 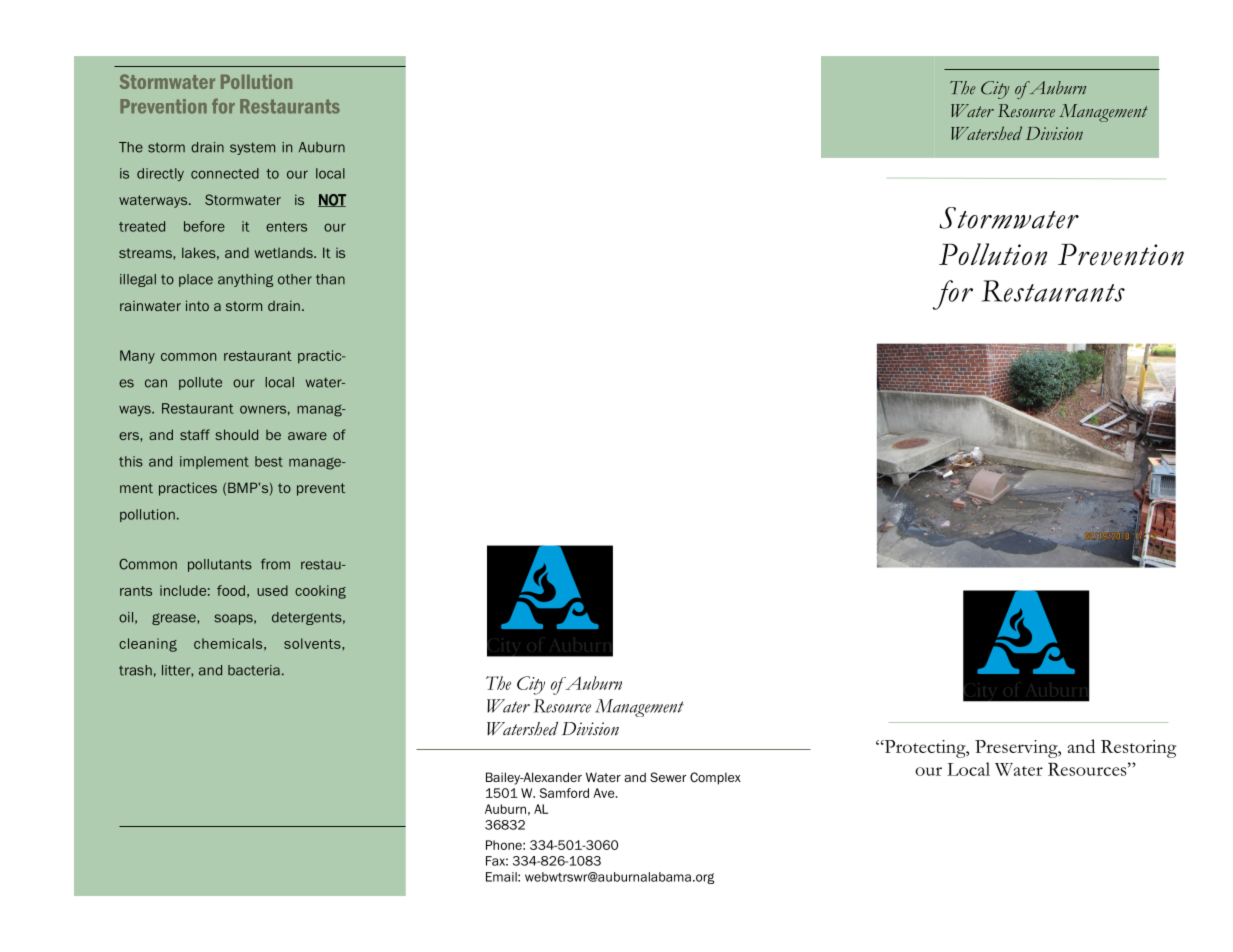 What do you see at coordinates (295, 279) in the image?
I see `other` at bounding box center [295, 279].
